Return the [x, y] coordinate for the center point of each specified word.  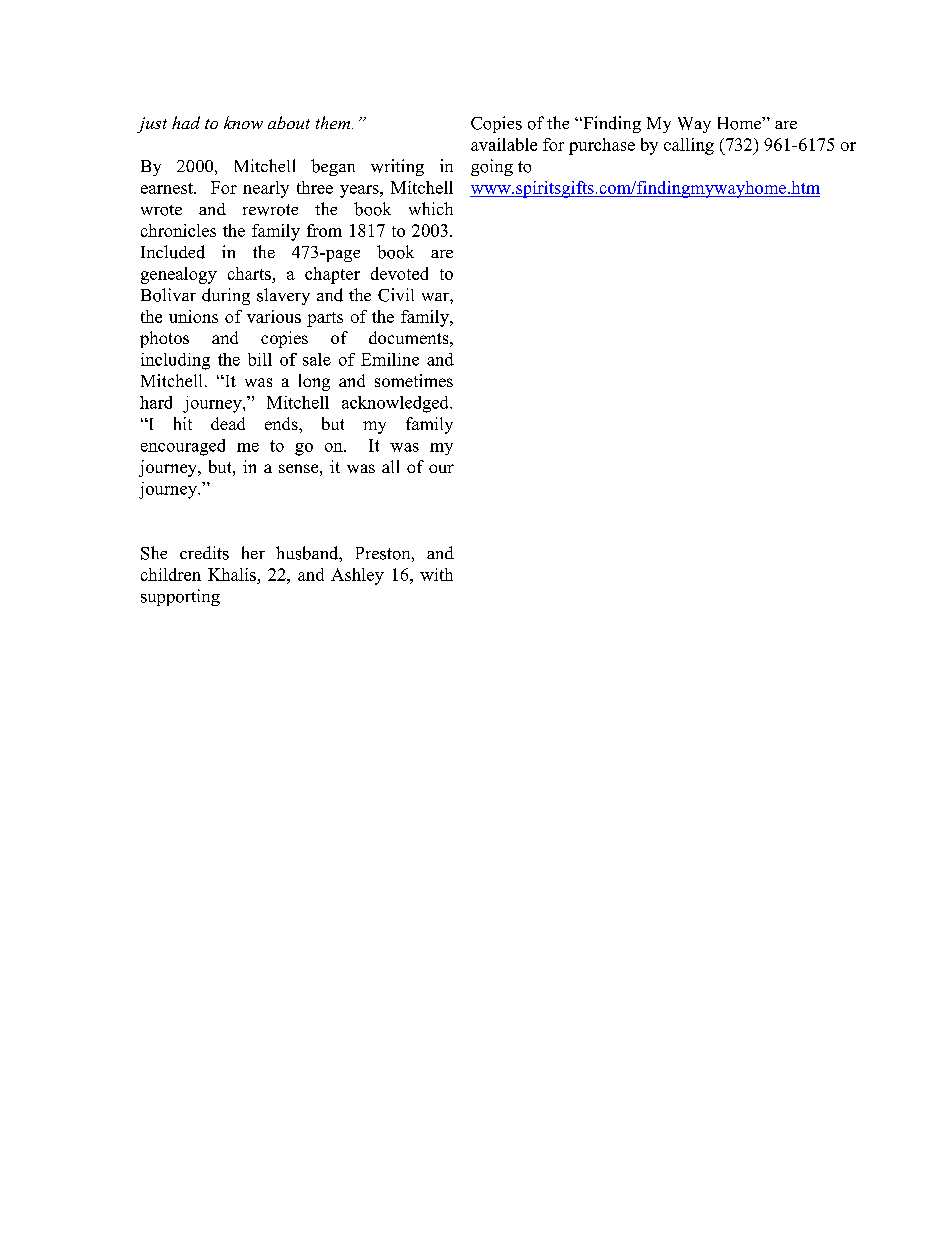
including [175, 361]
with [436, 574]
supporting [180, 597]
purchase [602, 146]
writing [397, 167]
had [186, 122]
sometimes [414, 380]
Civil [396, 295]
